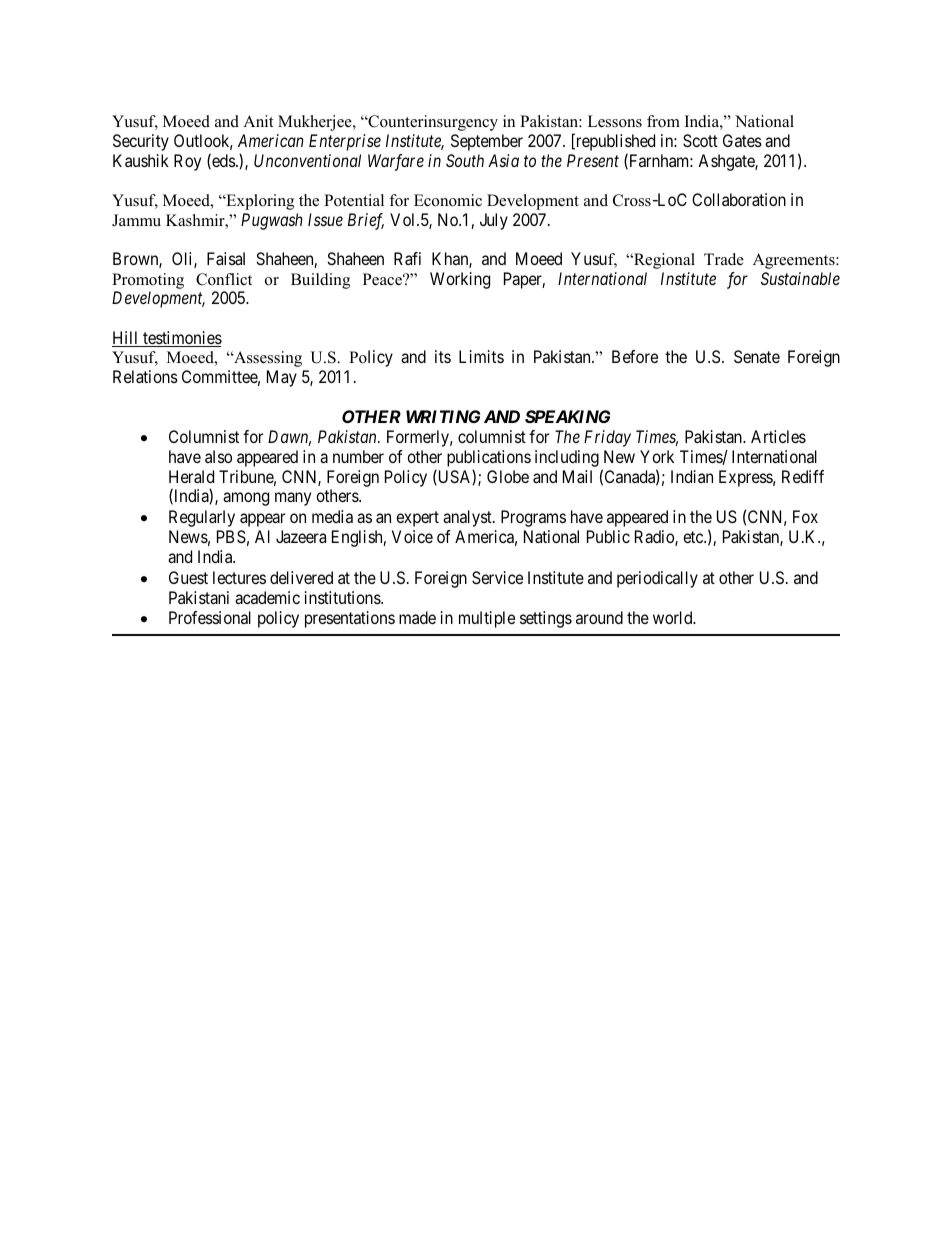 This image has width=952, height=1233. Describe the element at coordinates (657, 456) in the image. I see `York` at that location.
